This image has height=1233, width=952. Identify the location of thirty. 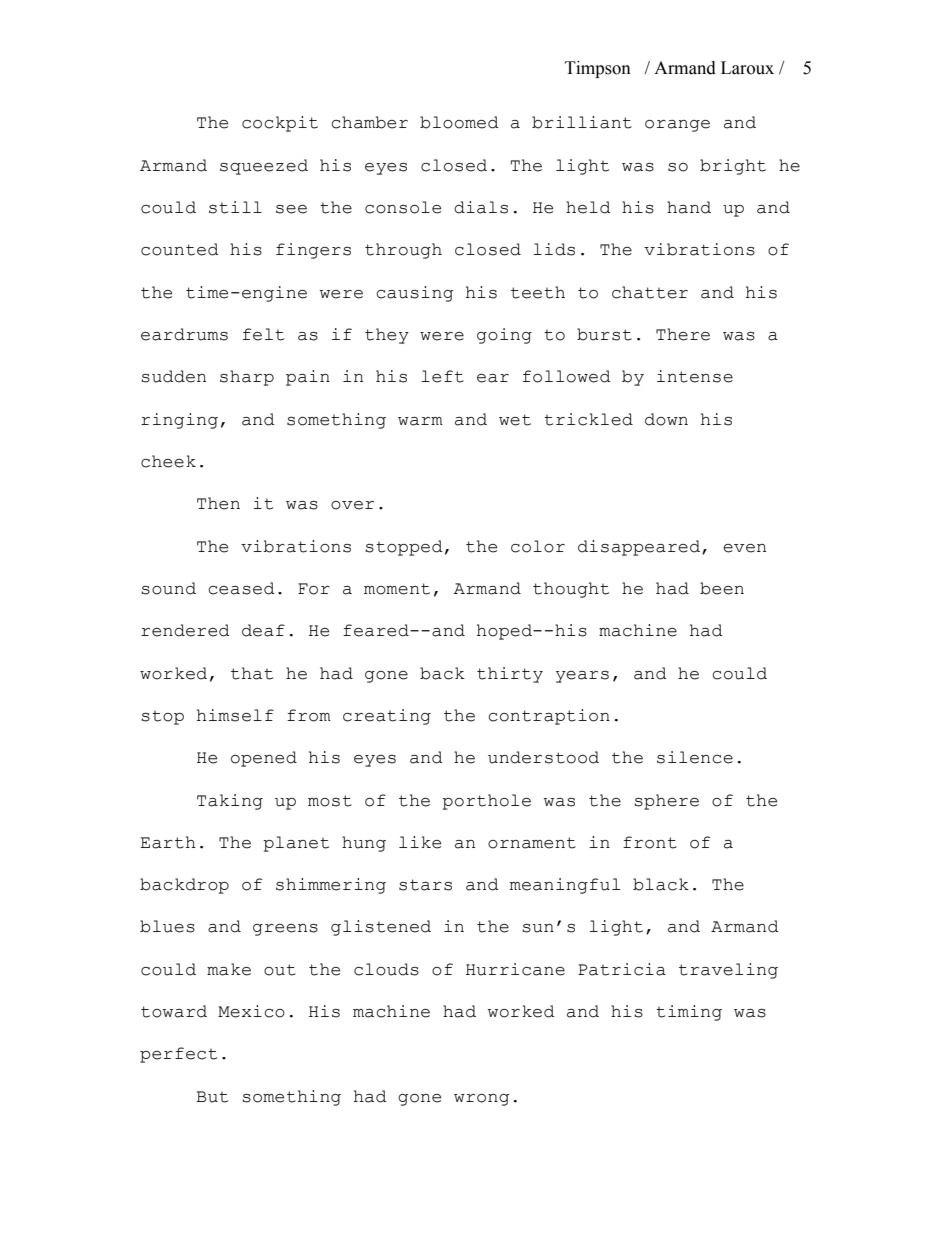
(510, 675).
